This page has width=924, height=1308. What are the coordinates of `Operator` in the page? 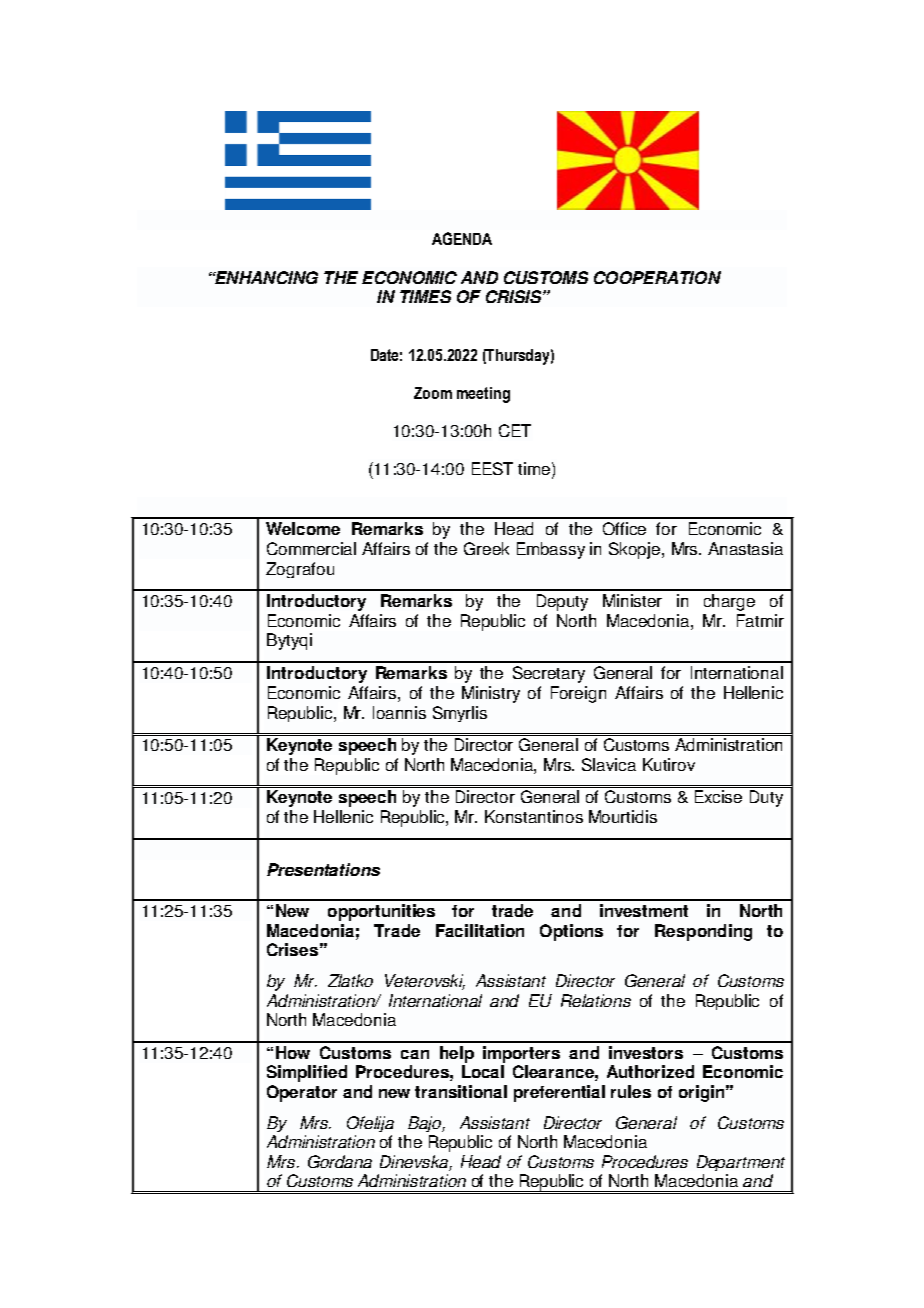 It's located at (302, 1093).
